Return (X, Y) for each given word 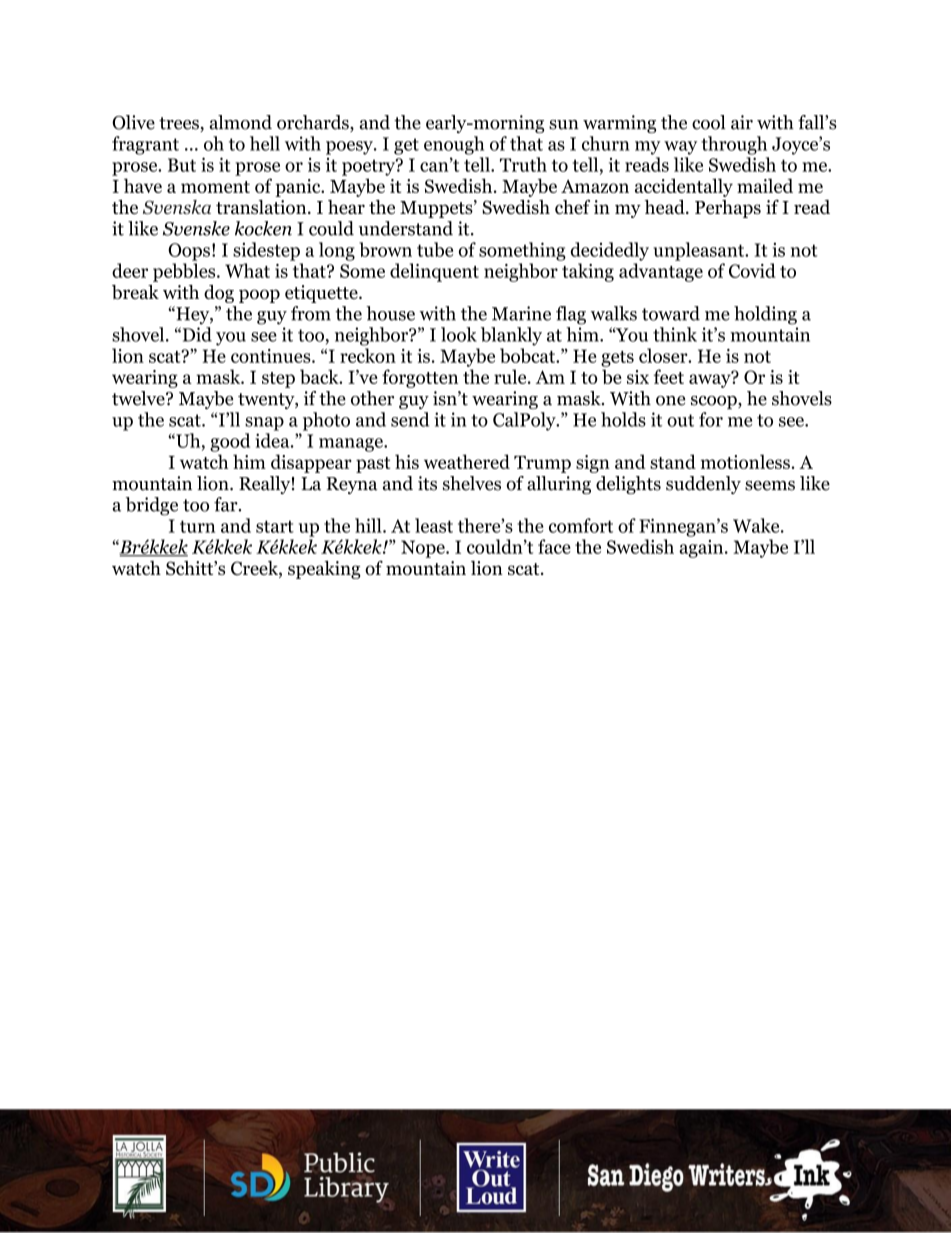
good (230, 442)
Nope (424, 549)
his (407, 461)
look (459, 334)
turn (197, 526)
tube (435, 249)
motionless (745, 461)
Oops (189, 252)
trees (180, 124)
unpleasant (700, 251)
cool (708, 122)
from (311, 313)
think (675, 334)
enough (454, 145)
